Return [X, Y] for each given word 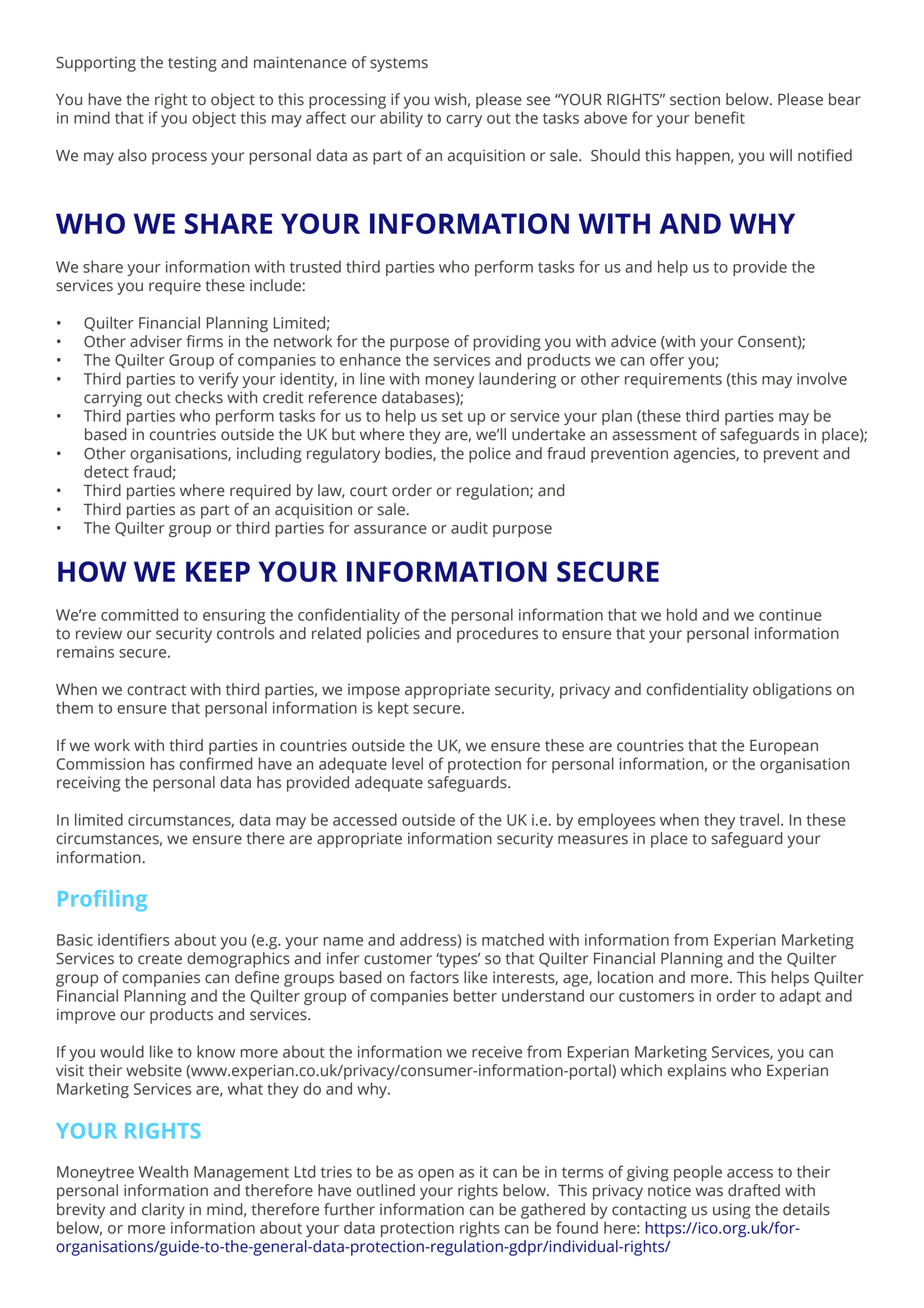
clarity [163, 1211]
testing [192, 64]
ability [401, 119]
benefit [720, 117]
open [436, 1175]
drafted [754, 1190]
